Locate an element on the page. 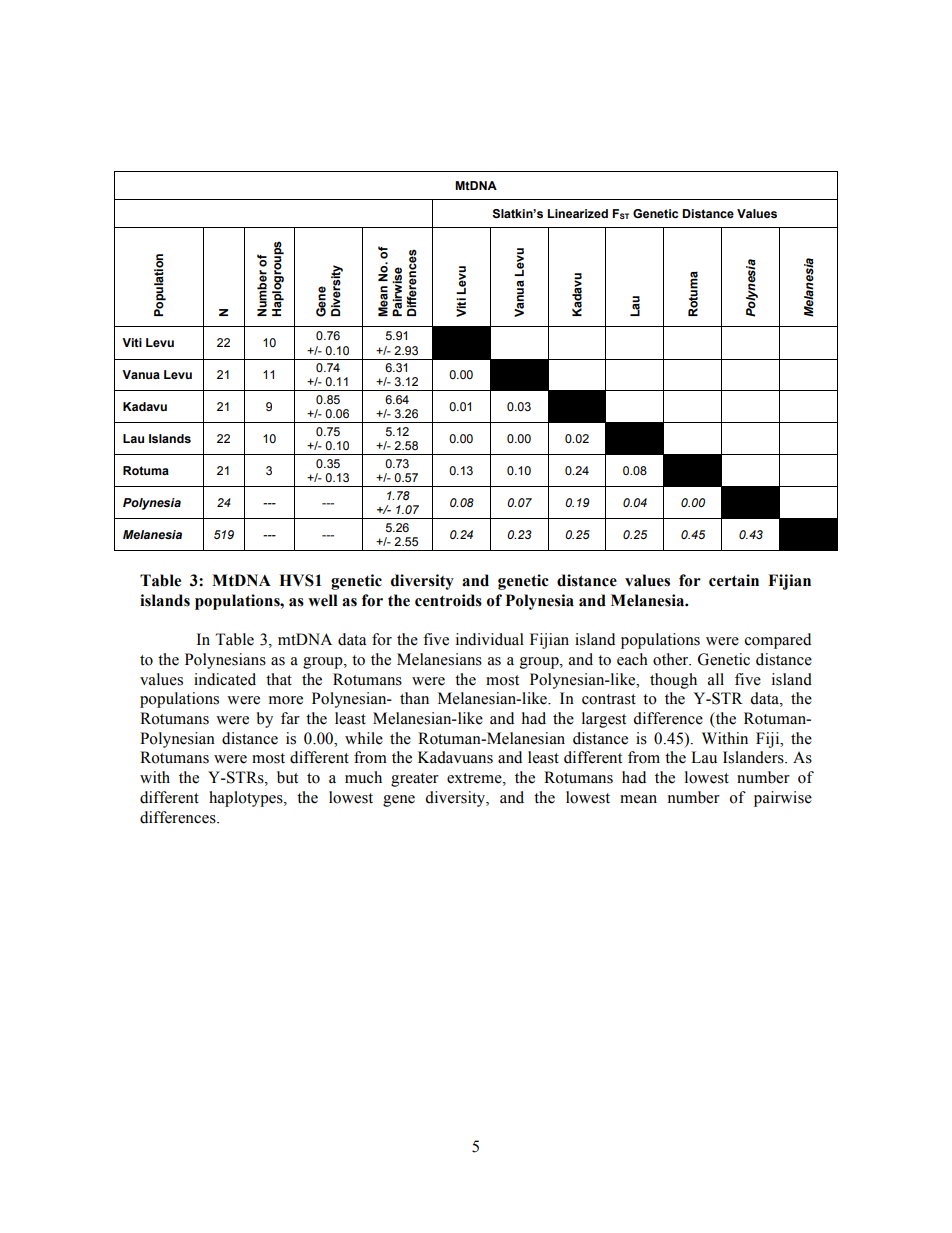  that is located at coordinates (279, 679).
